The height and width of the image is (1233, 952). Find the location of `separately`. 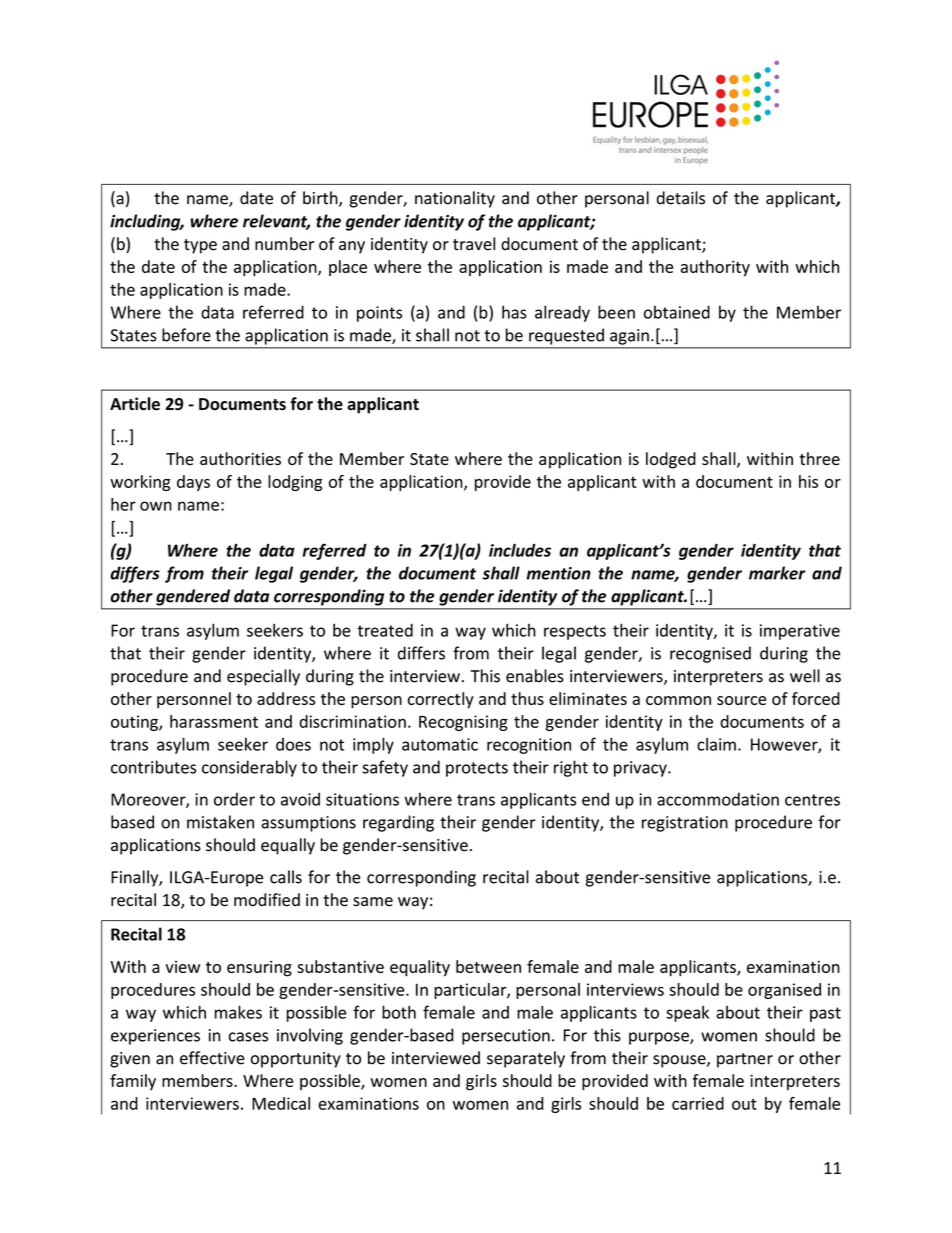

separately is located at coordinates (526, 1059).
